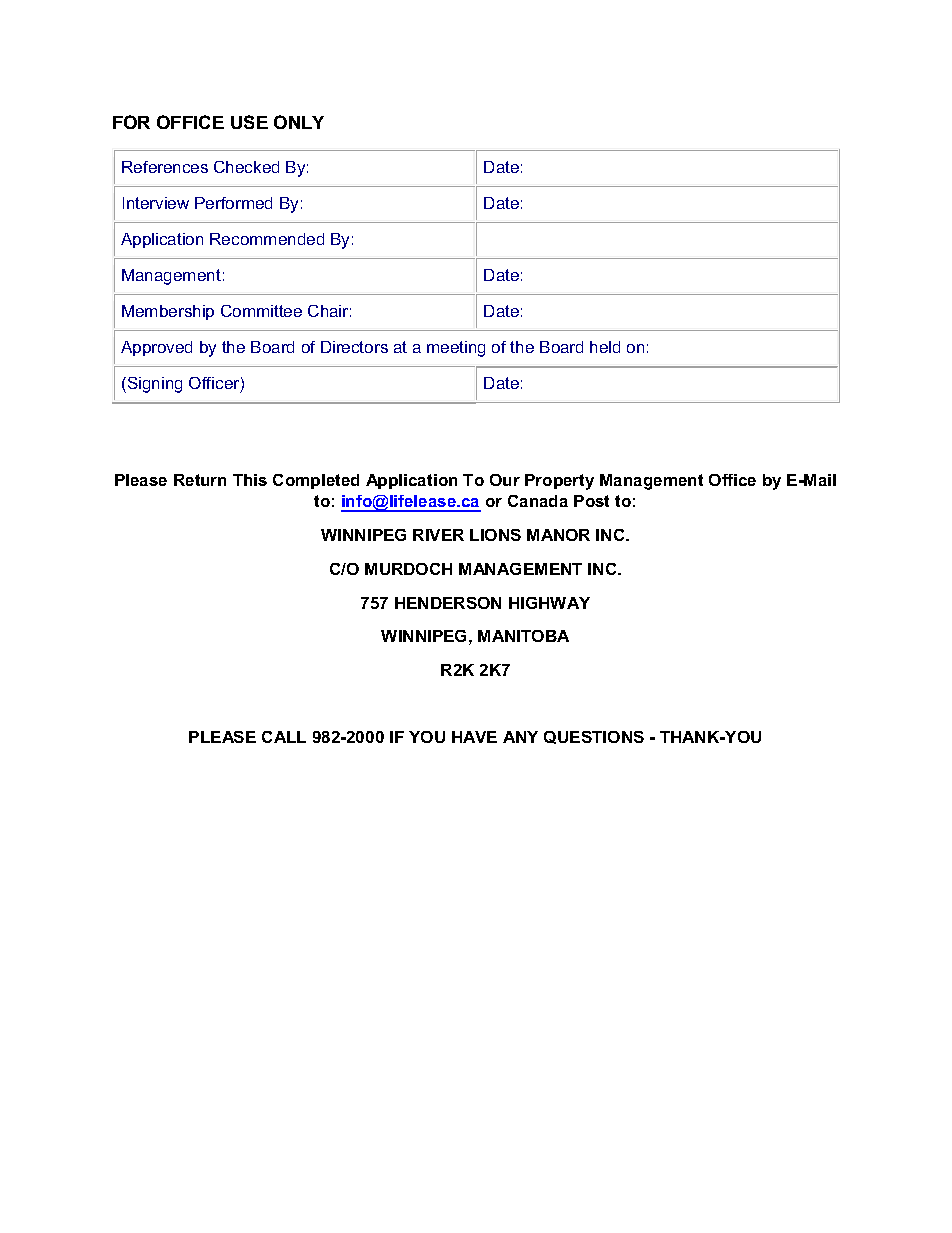  I want to click on ONLY, so click(299, 122).
